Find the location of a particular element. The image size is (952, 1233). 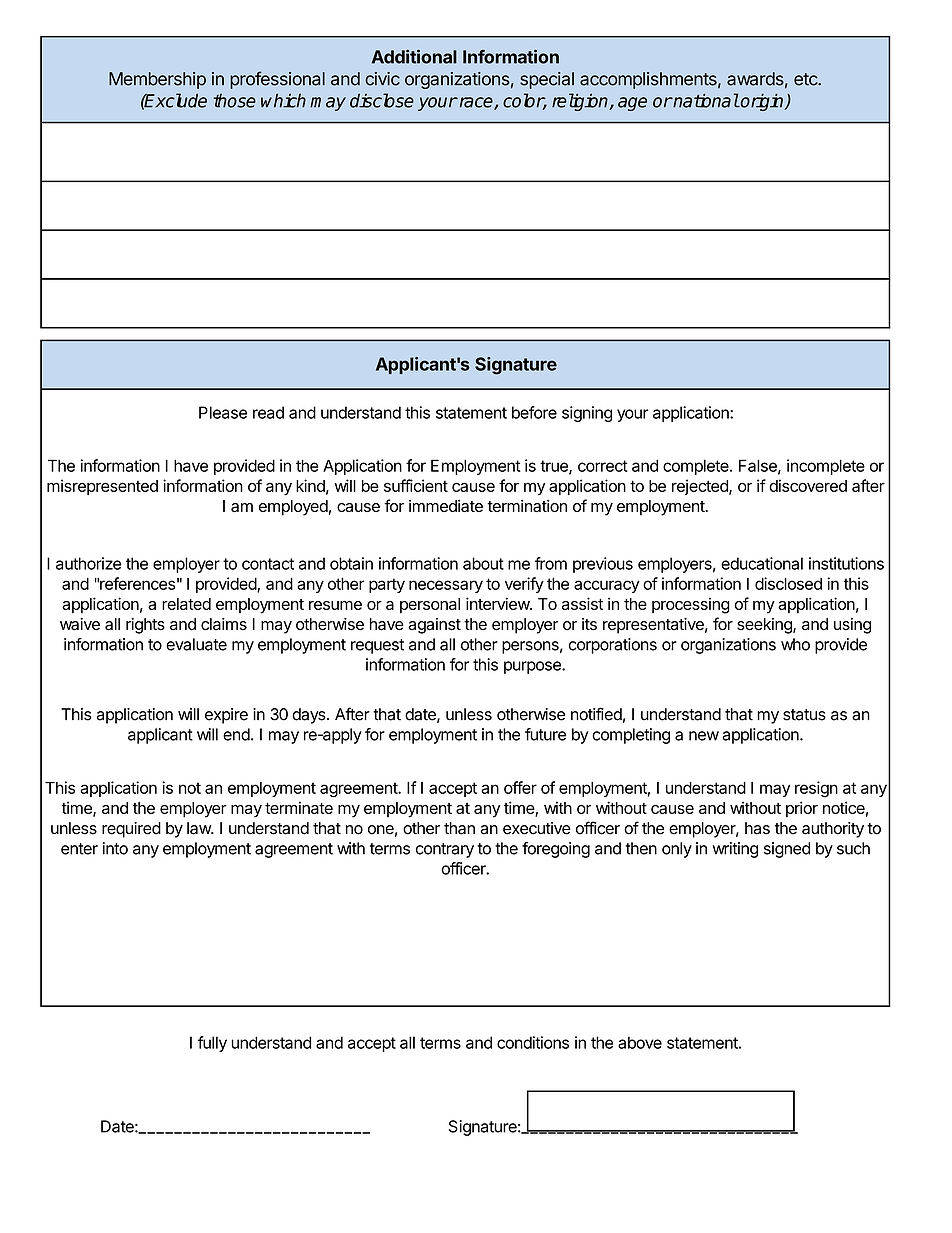

about is located at coordinates (483, 563).
